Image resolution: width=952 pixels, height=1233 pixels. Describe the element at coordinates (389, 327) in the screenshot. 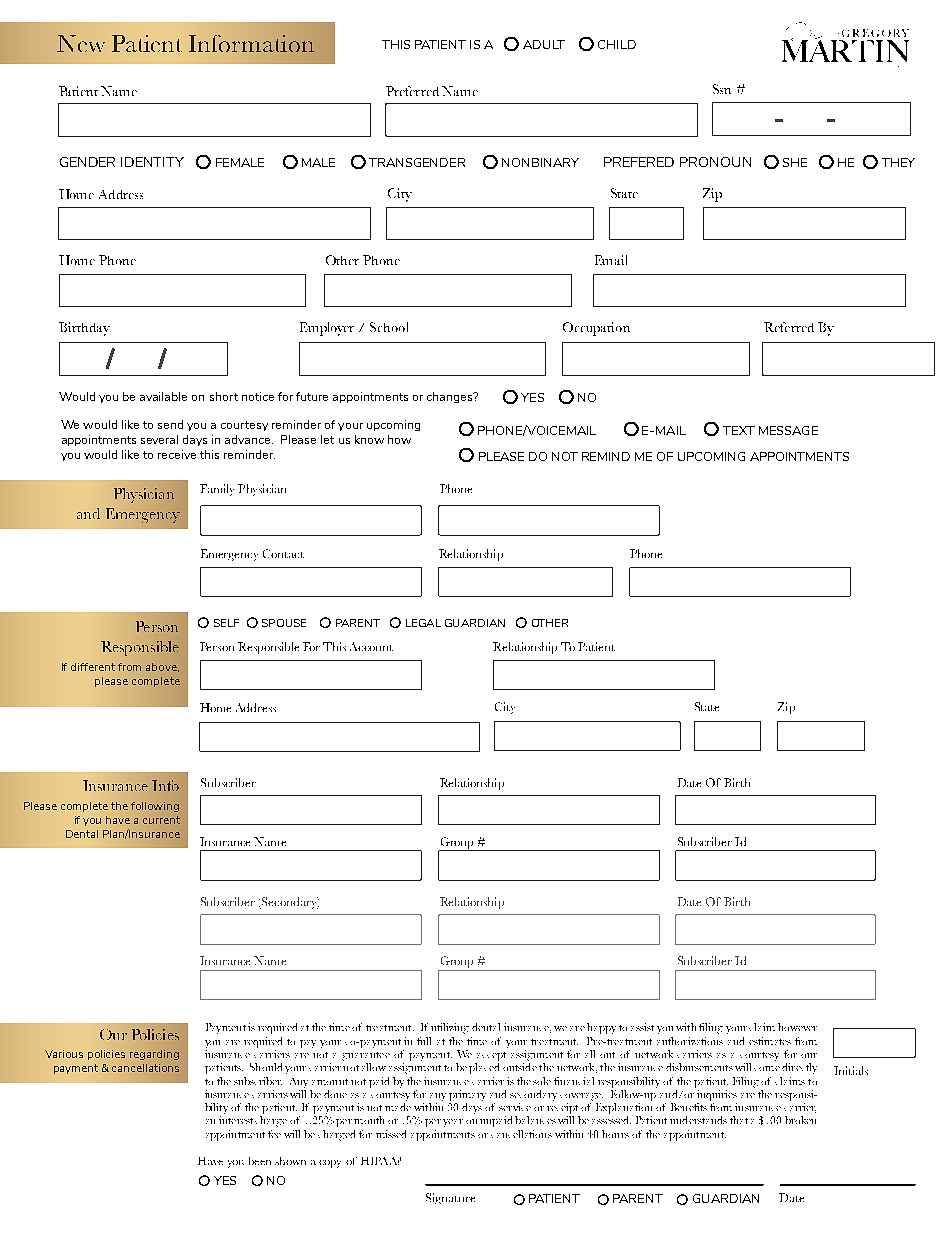

I see `School` at that location.
